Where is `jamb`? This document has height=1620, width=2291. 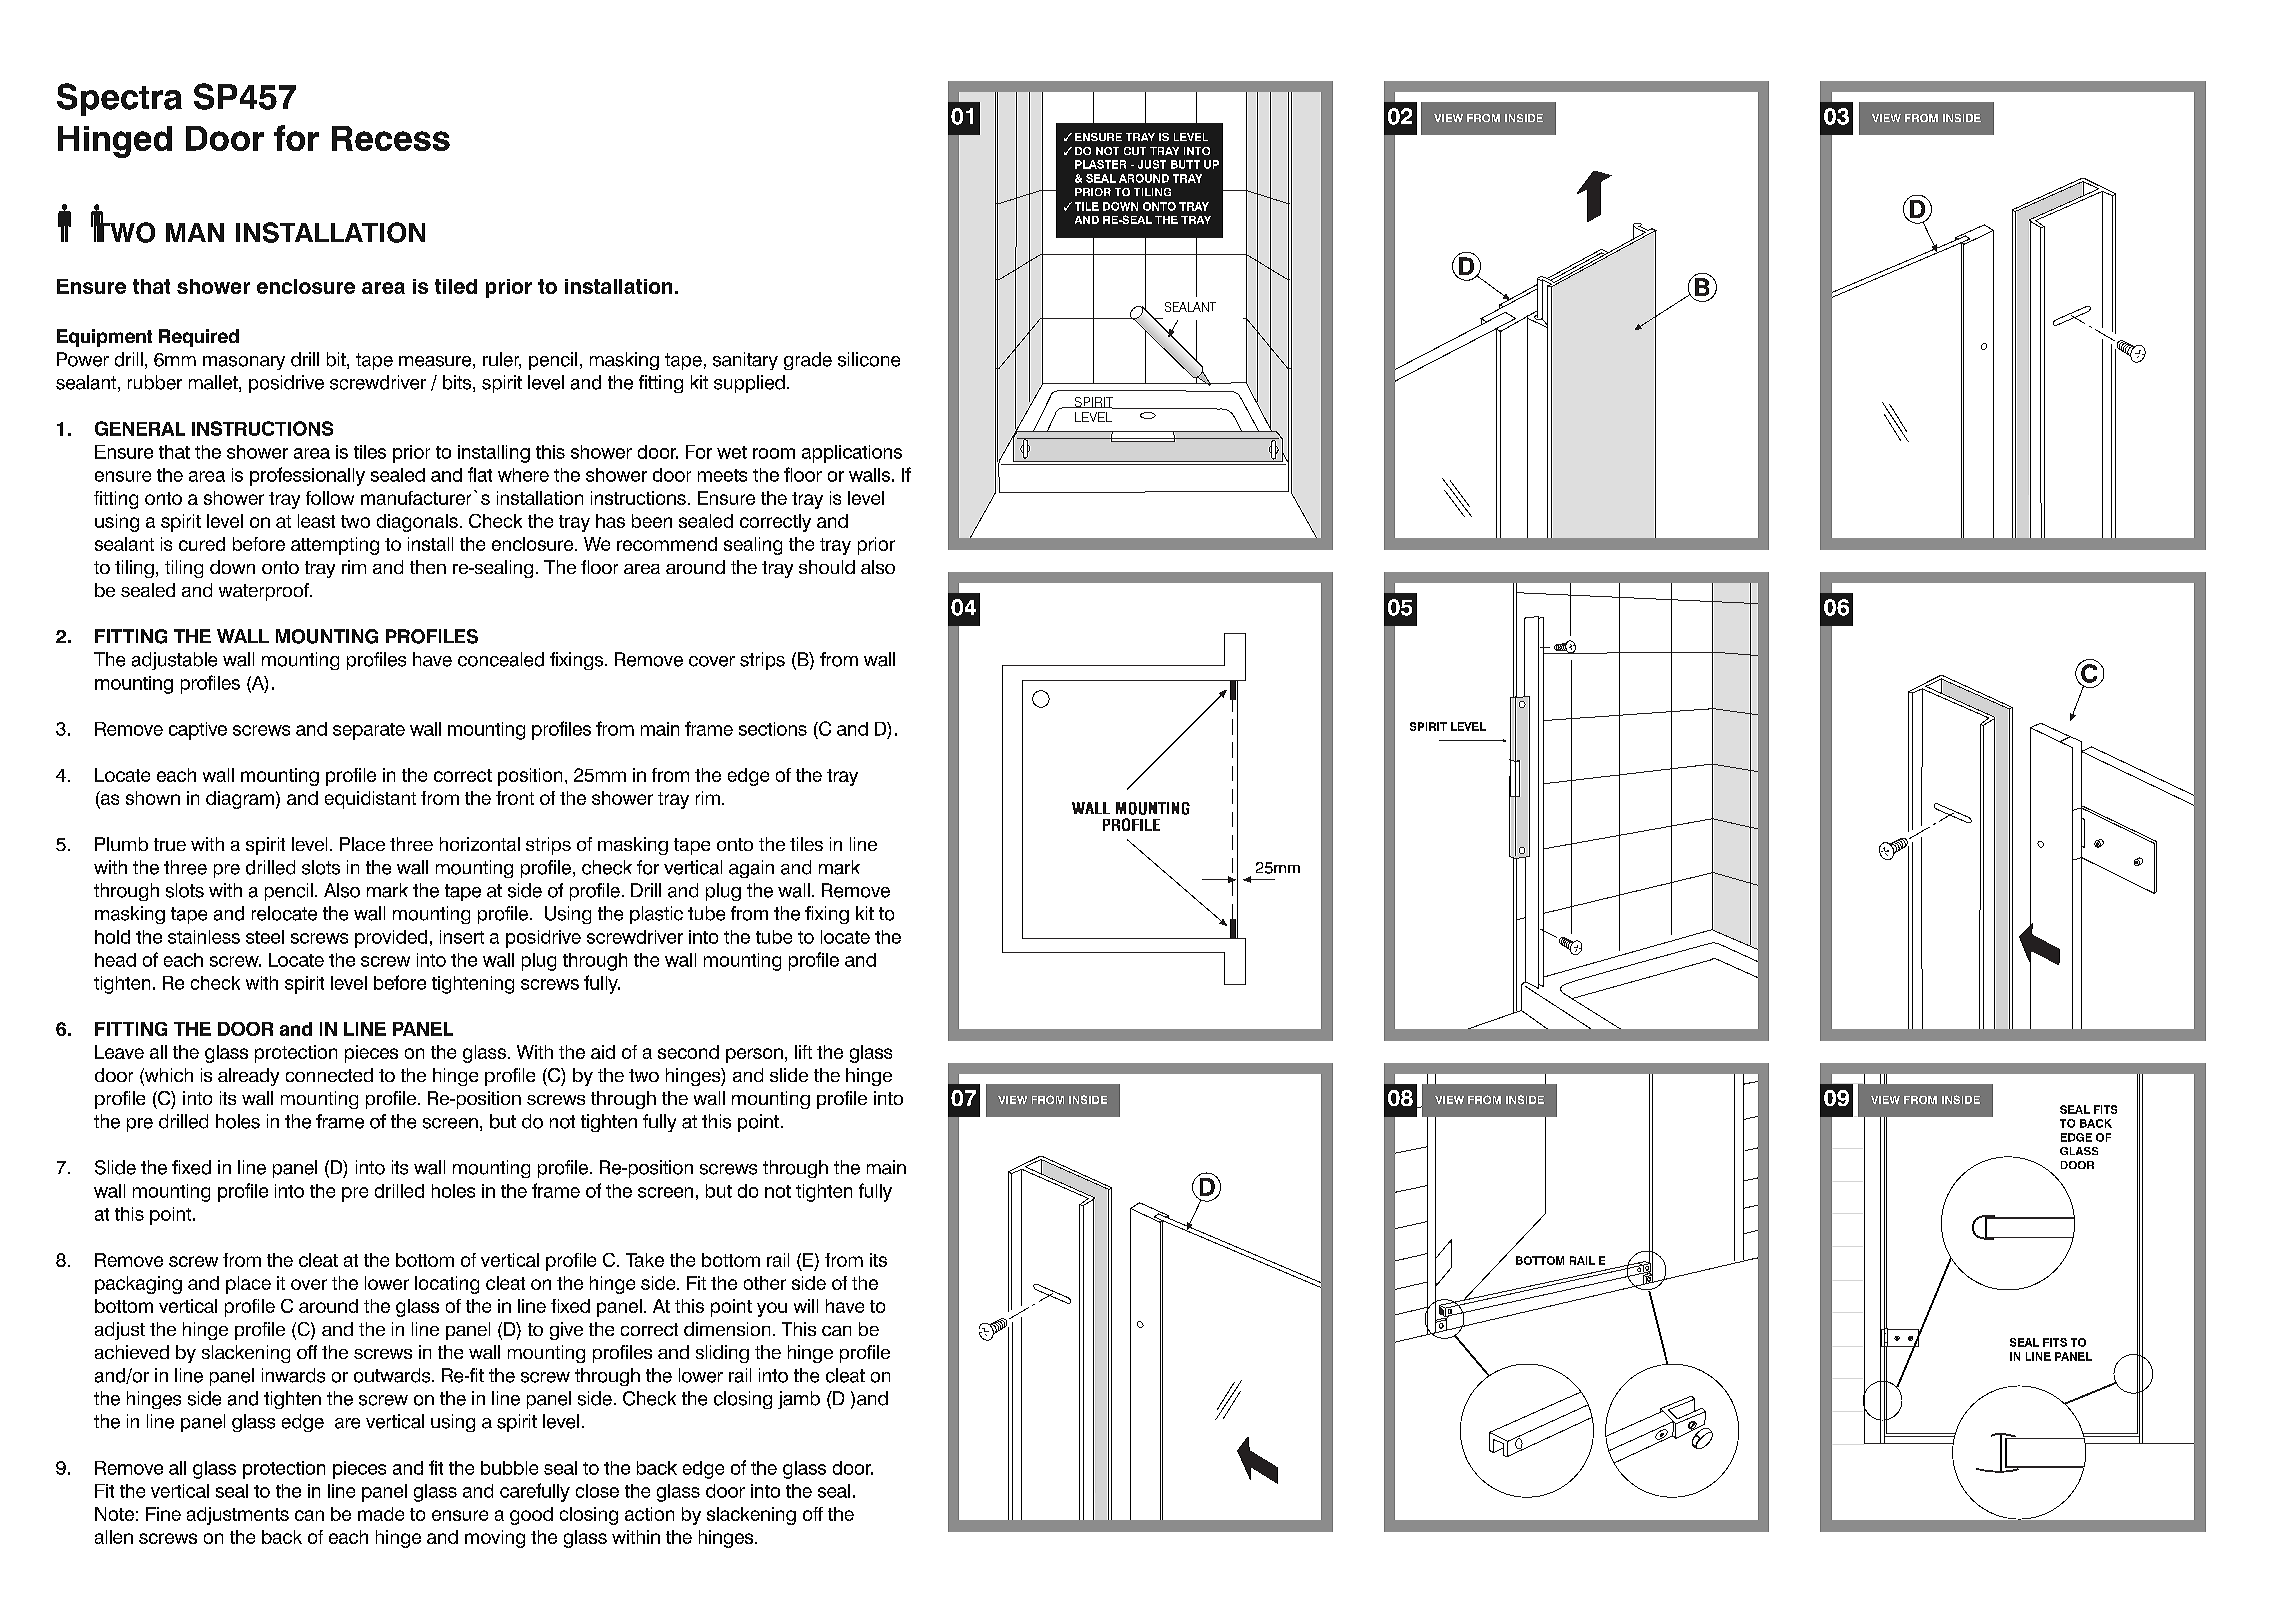
jamb is located at coordinates (799, 1400).
